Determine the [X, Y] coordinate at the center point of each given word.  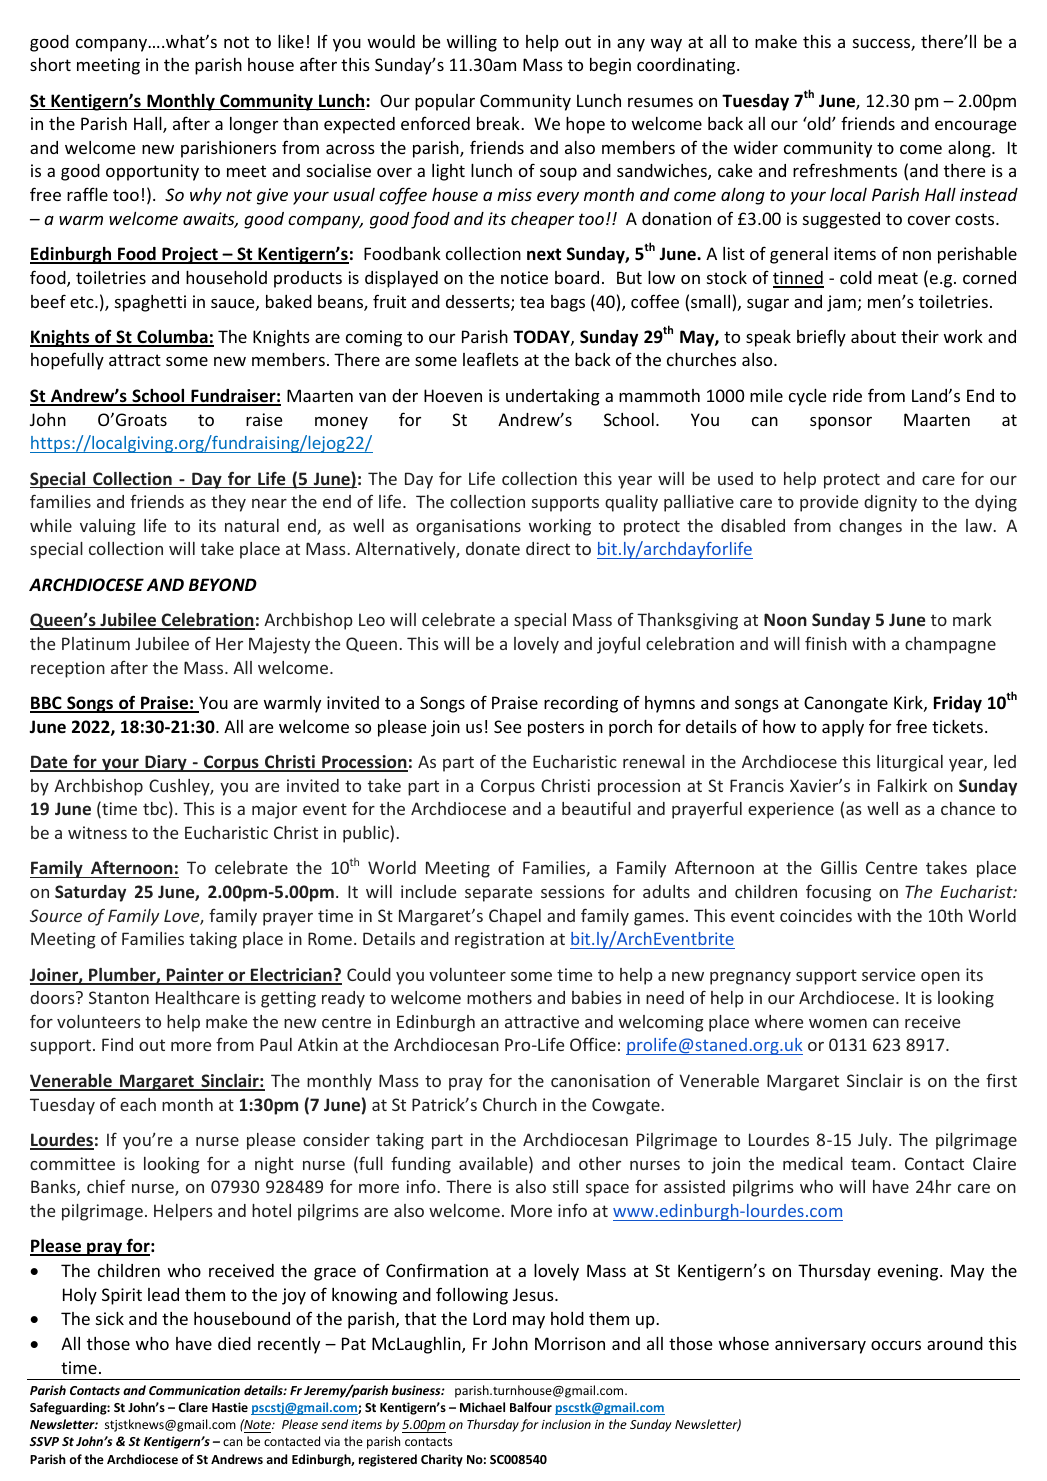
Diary [166, 763]
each [138, 1104]
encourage [975, 127]
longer [254, 125]
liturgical [910, 763]
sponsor [841, 423]
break [499, 123]
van [372, 397]
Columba [172, 338]
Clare [193, 1407]
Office [593, 1044]
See [507, 726]
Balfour [531, 1407]
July [874, 1141]
